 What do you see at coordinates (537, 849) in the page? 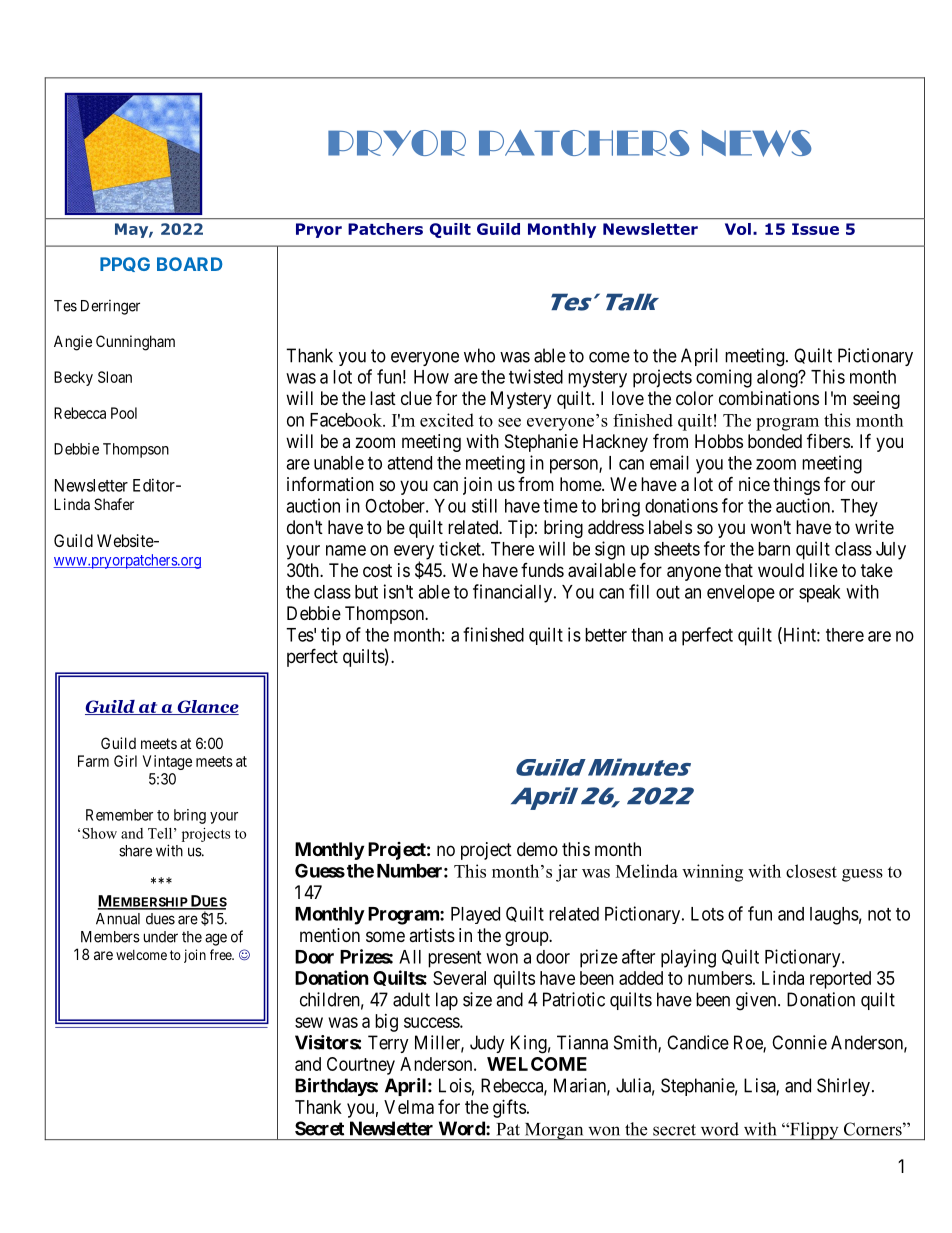
I see `demo` at bounding box center [537, 849].
